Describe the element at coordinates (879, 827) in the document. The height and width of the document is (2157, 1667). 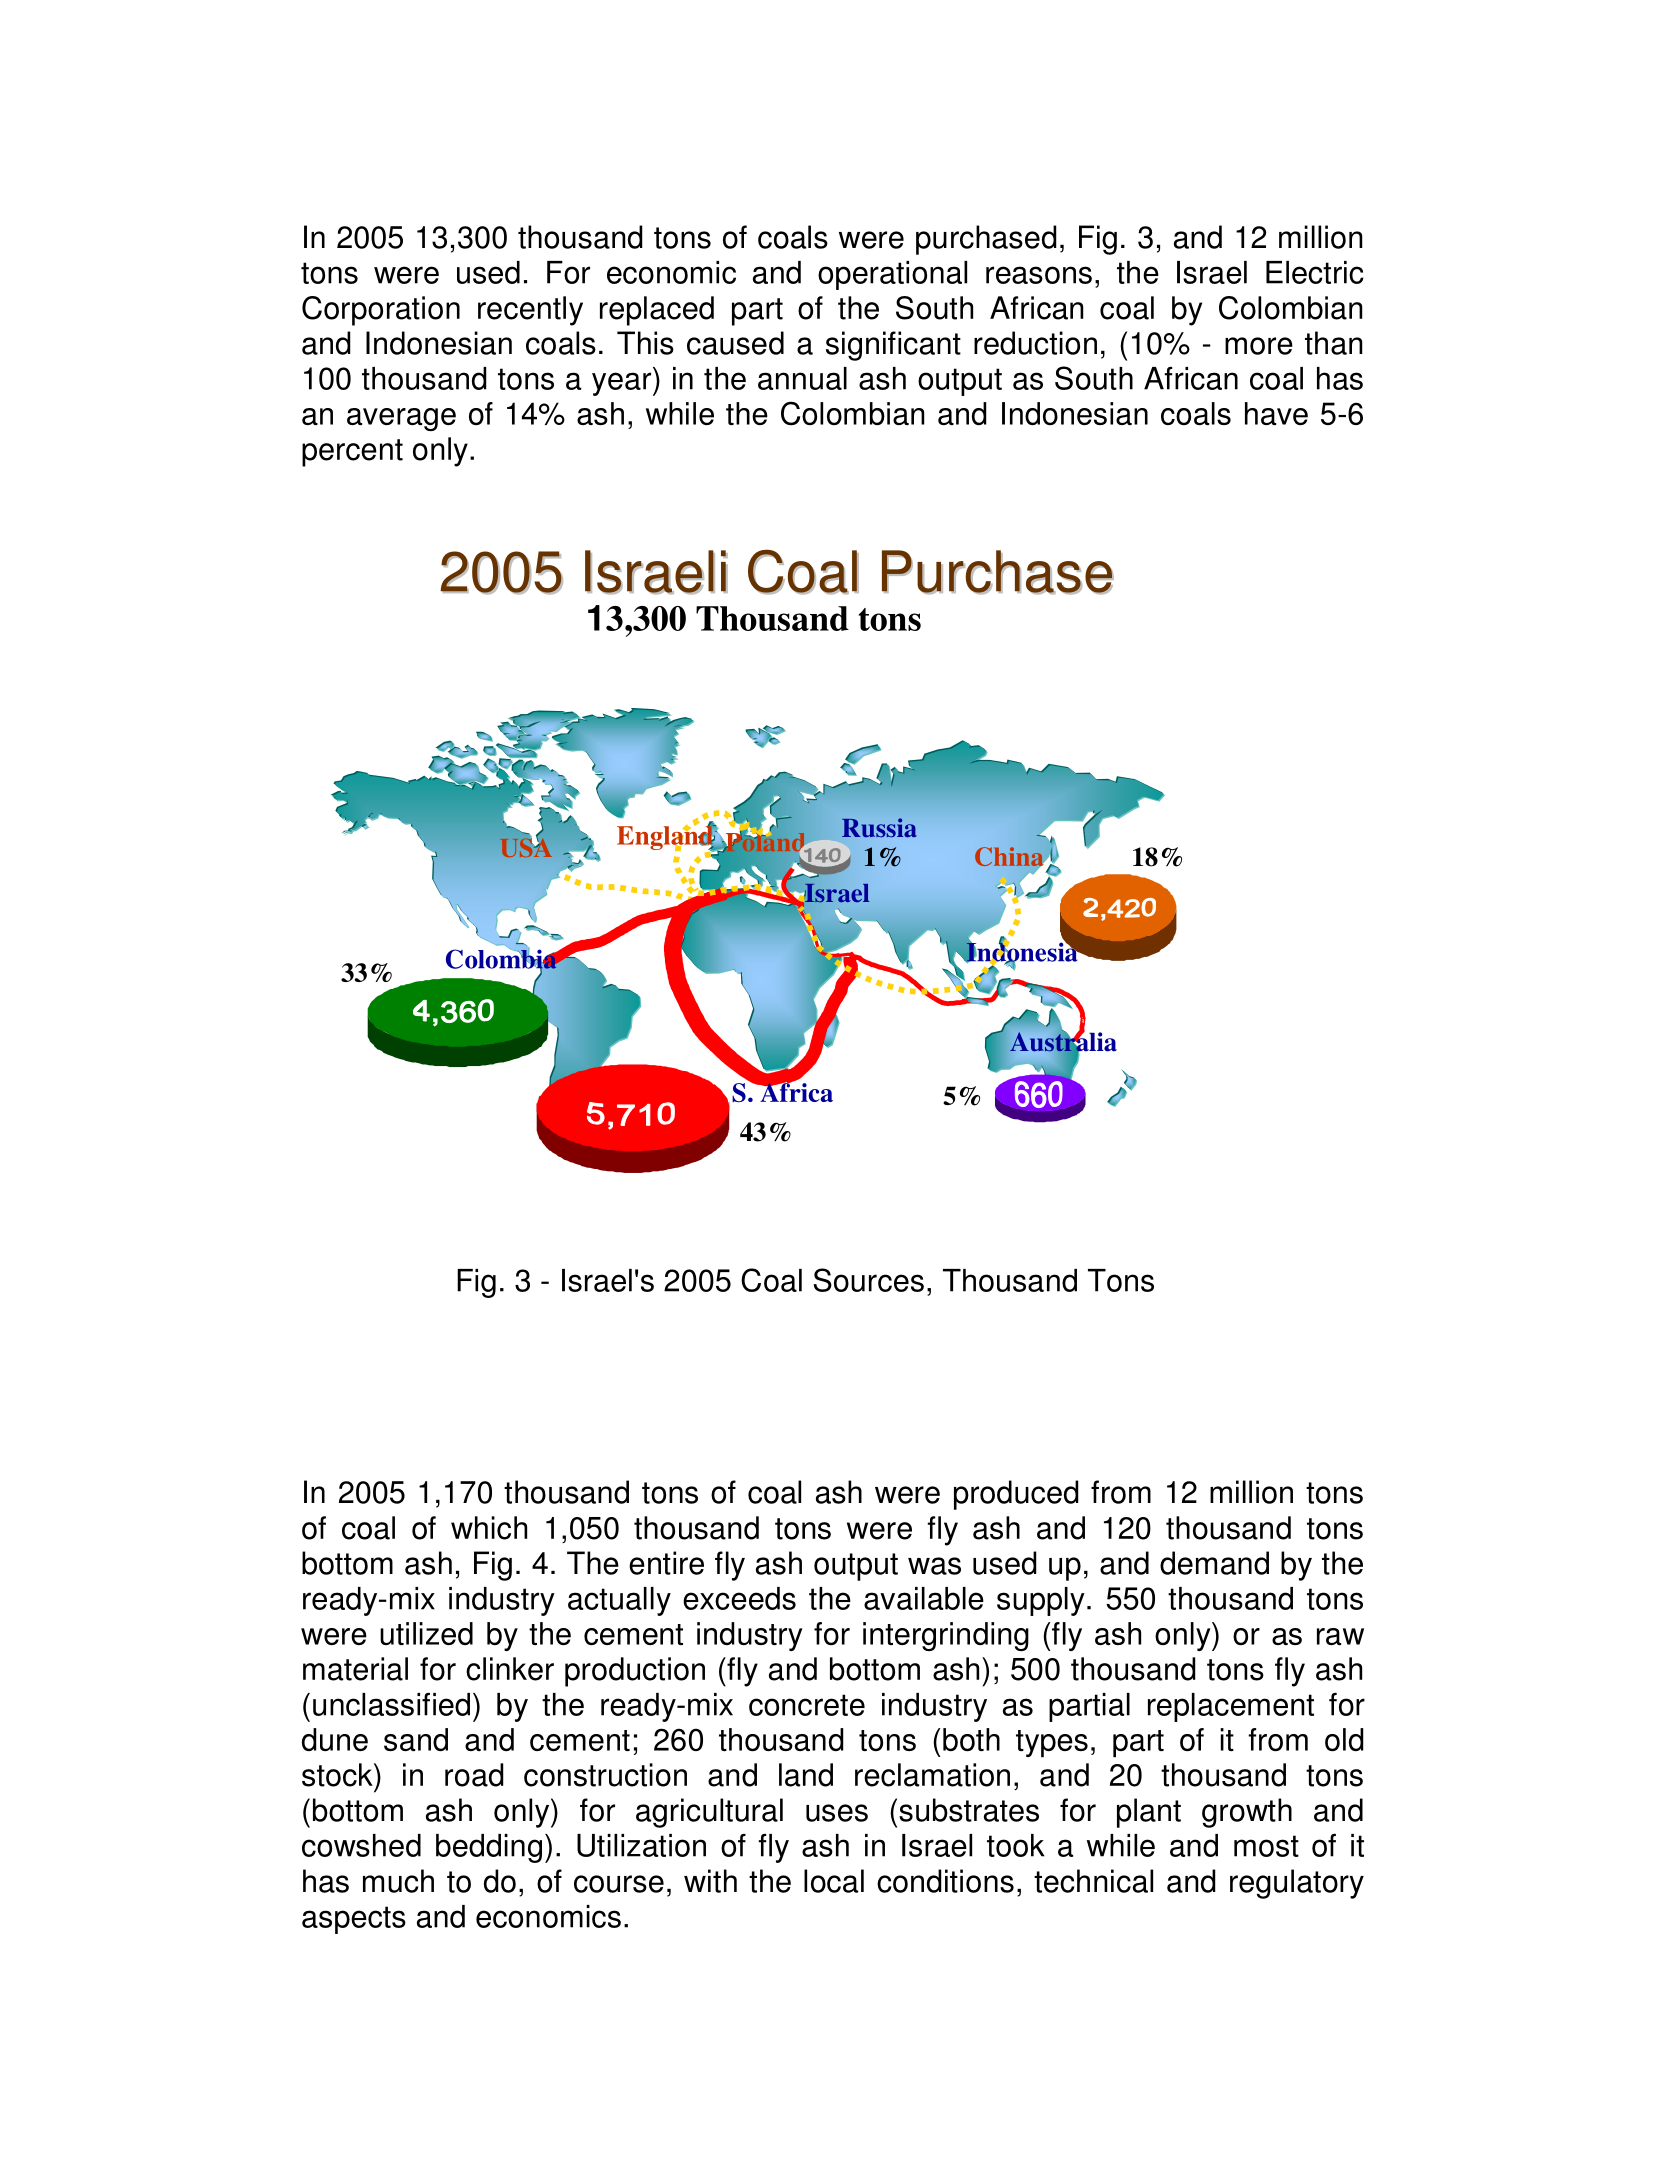
I see `Russia` at that location.
